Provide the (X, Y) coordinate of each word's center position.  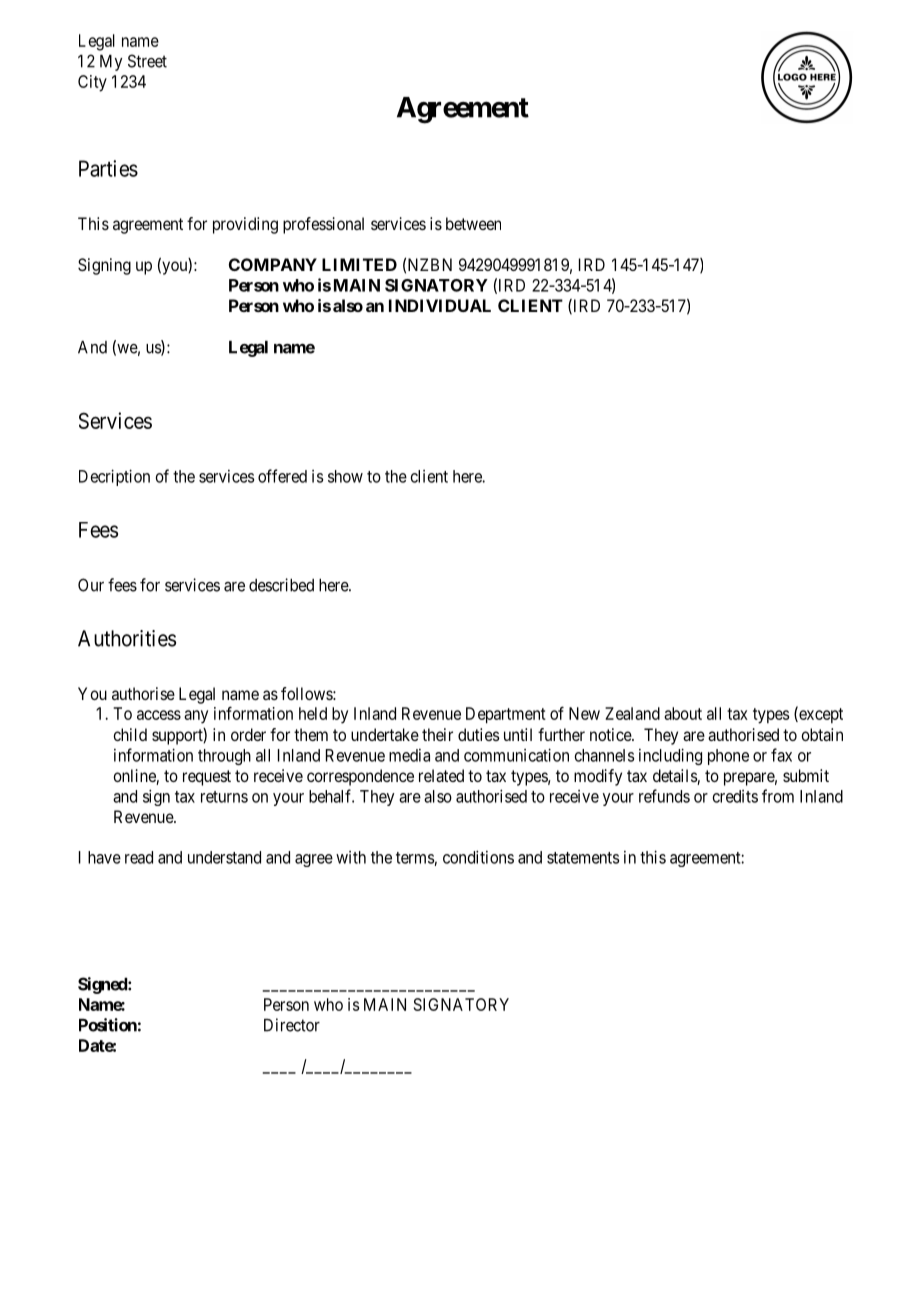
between (473, 223)
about (683, 713)
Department (506, 715)
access (159, 715)
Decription (114, 477)
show (345, 476)
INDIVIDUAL (440, 305)
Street (147, 61)
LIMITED (359, 264)
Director (292, 1025)
